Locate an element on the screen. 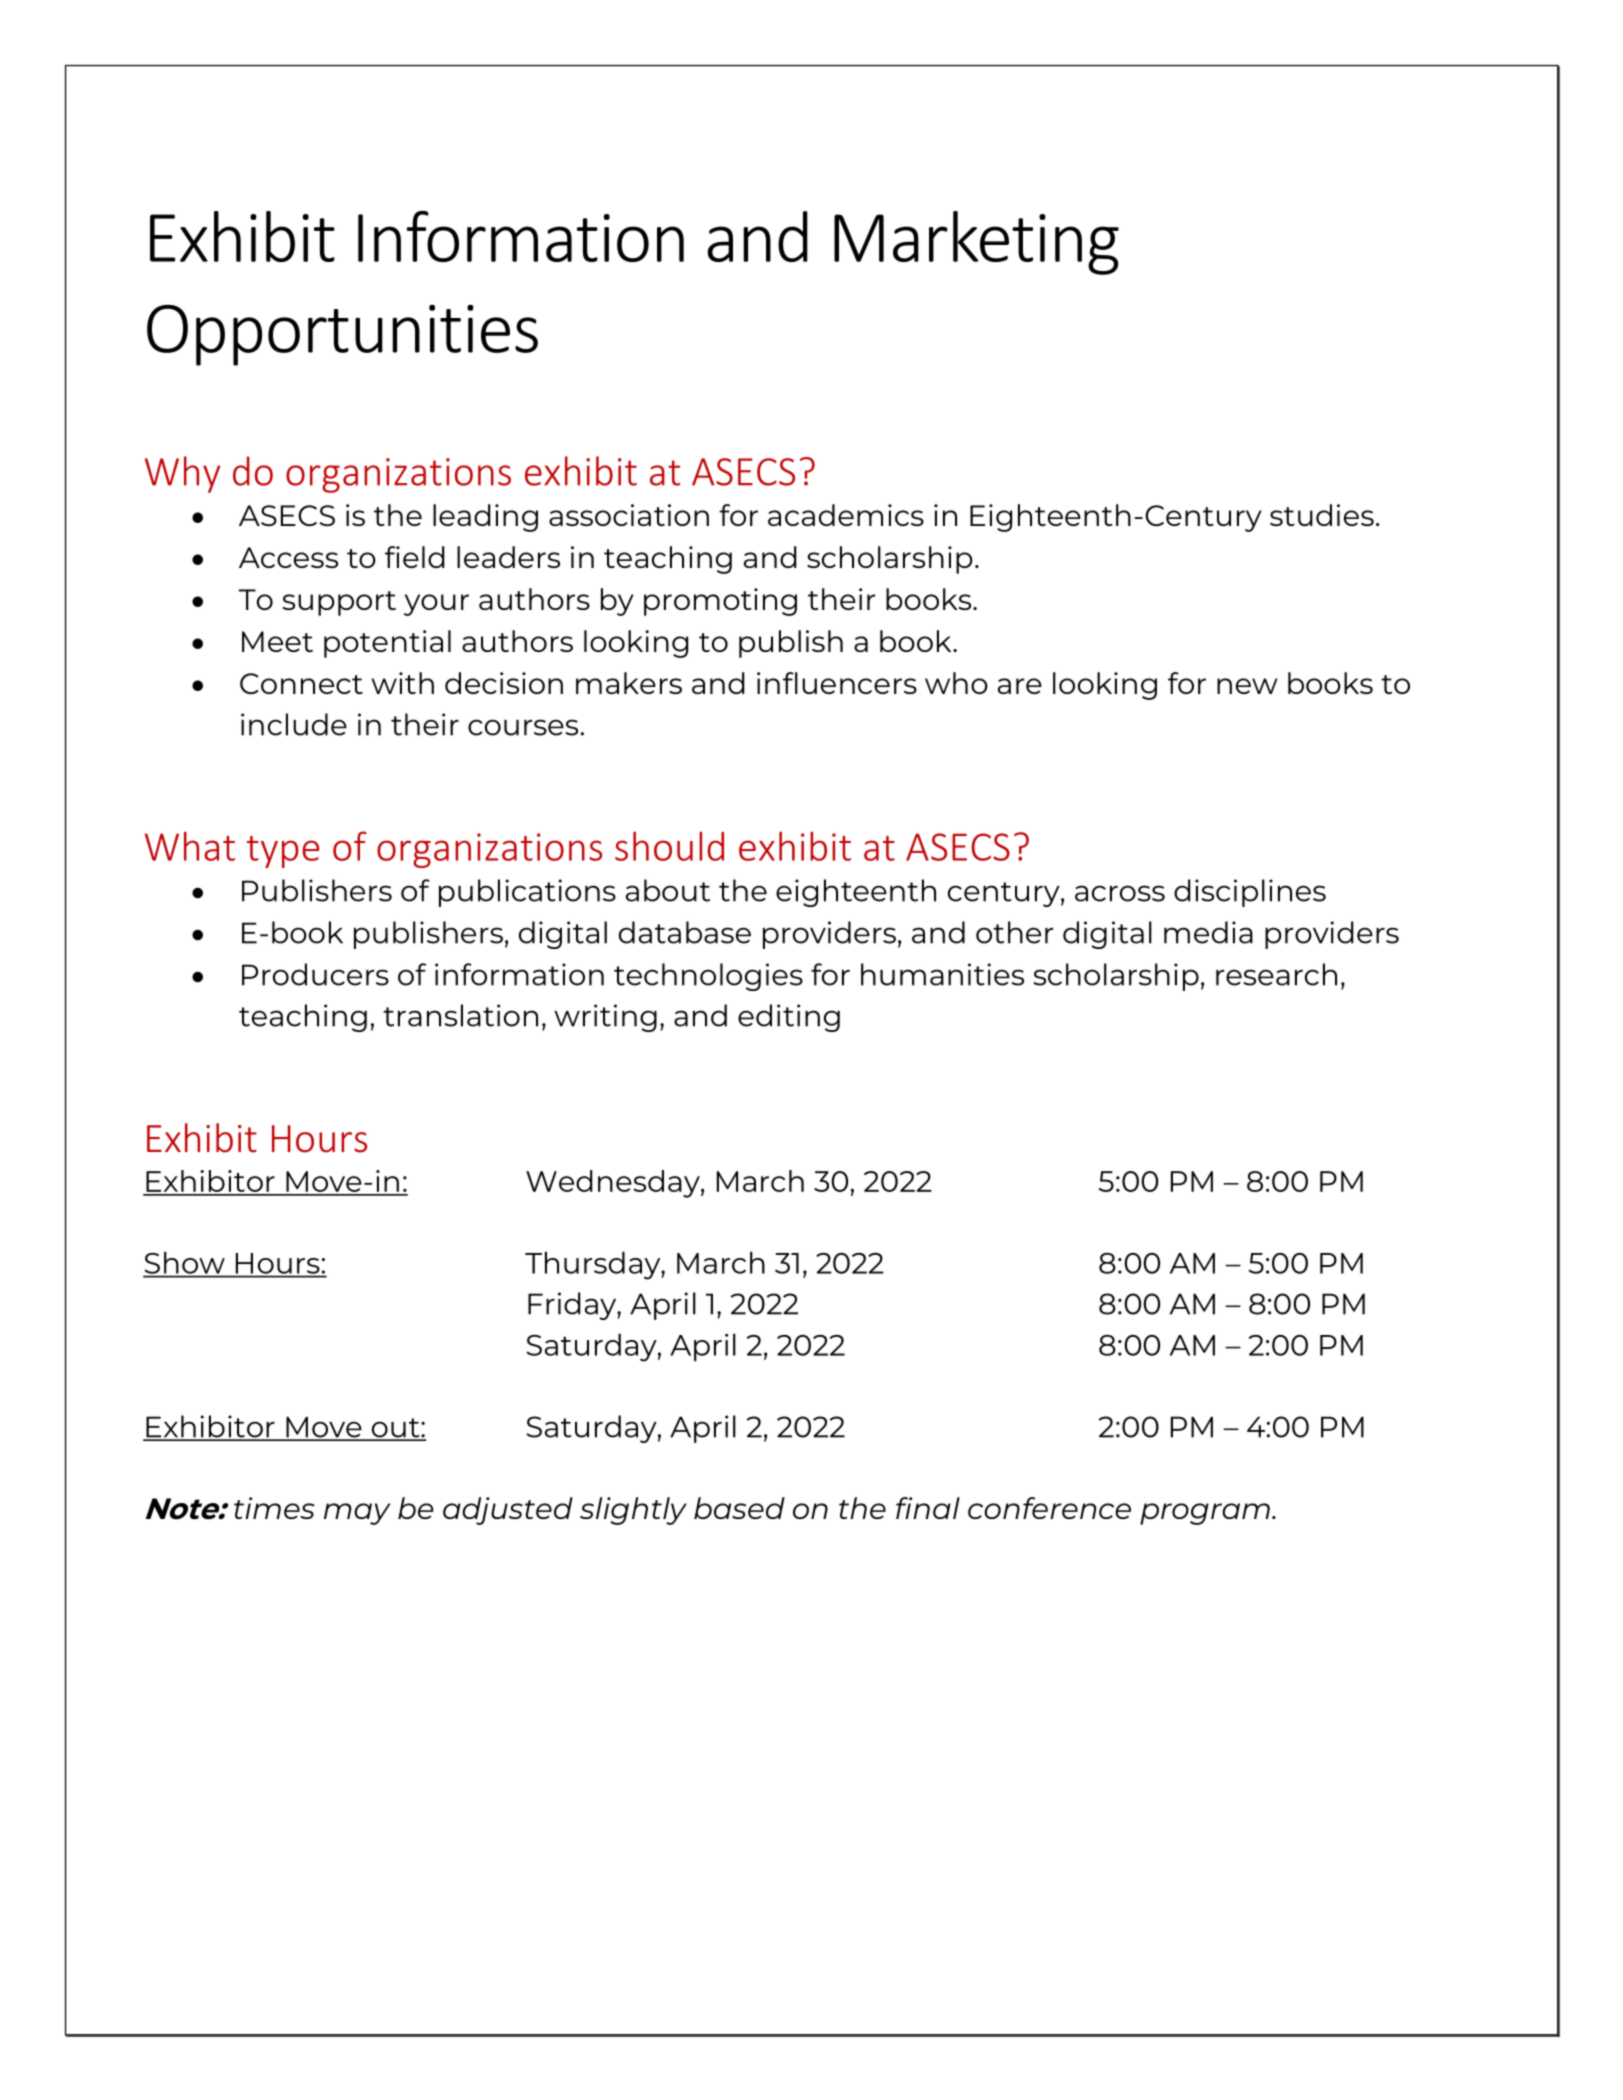 The image size is (1623, 2100). translation is located at coordinates (460, 1015).
